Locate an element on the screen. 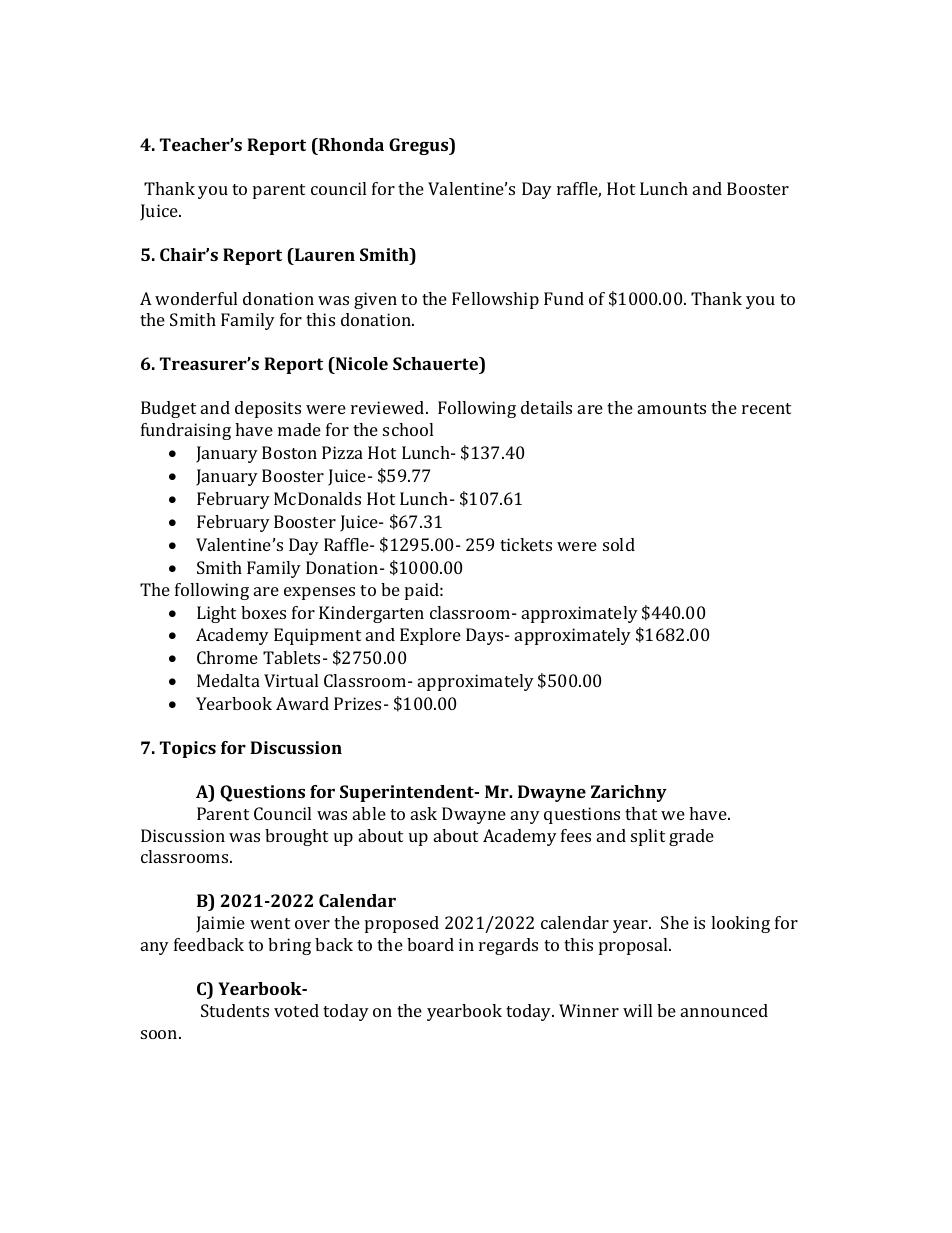 The height and width of the screenshot is (1233, 952). Rhonda is located at coordinates (350, 144).
